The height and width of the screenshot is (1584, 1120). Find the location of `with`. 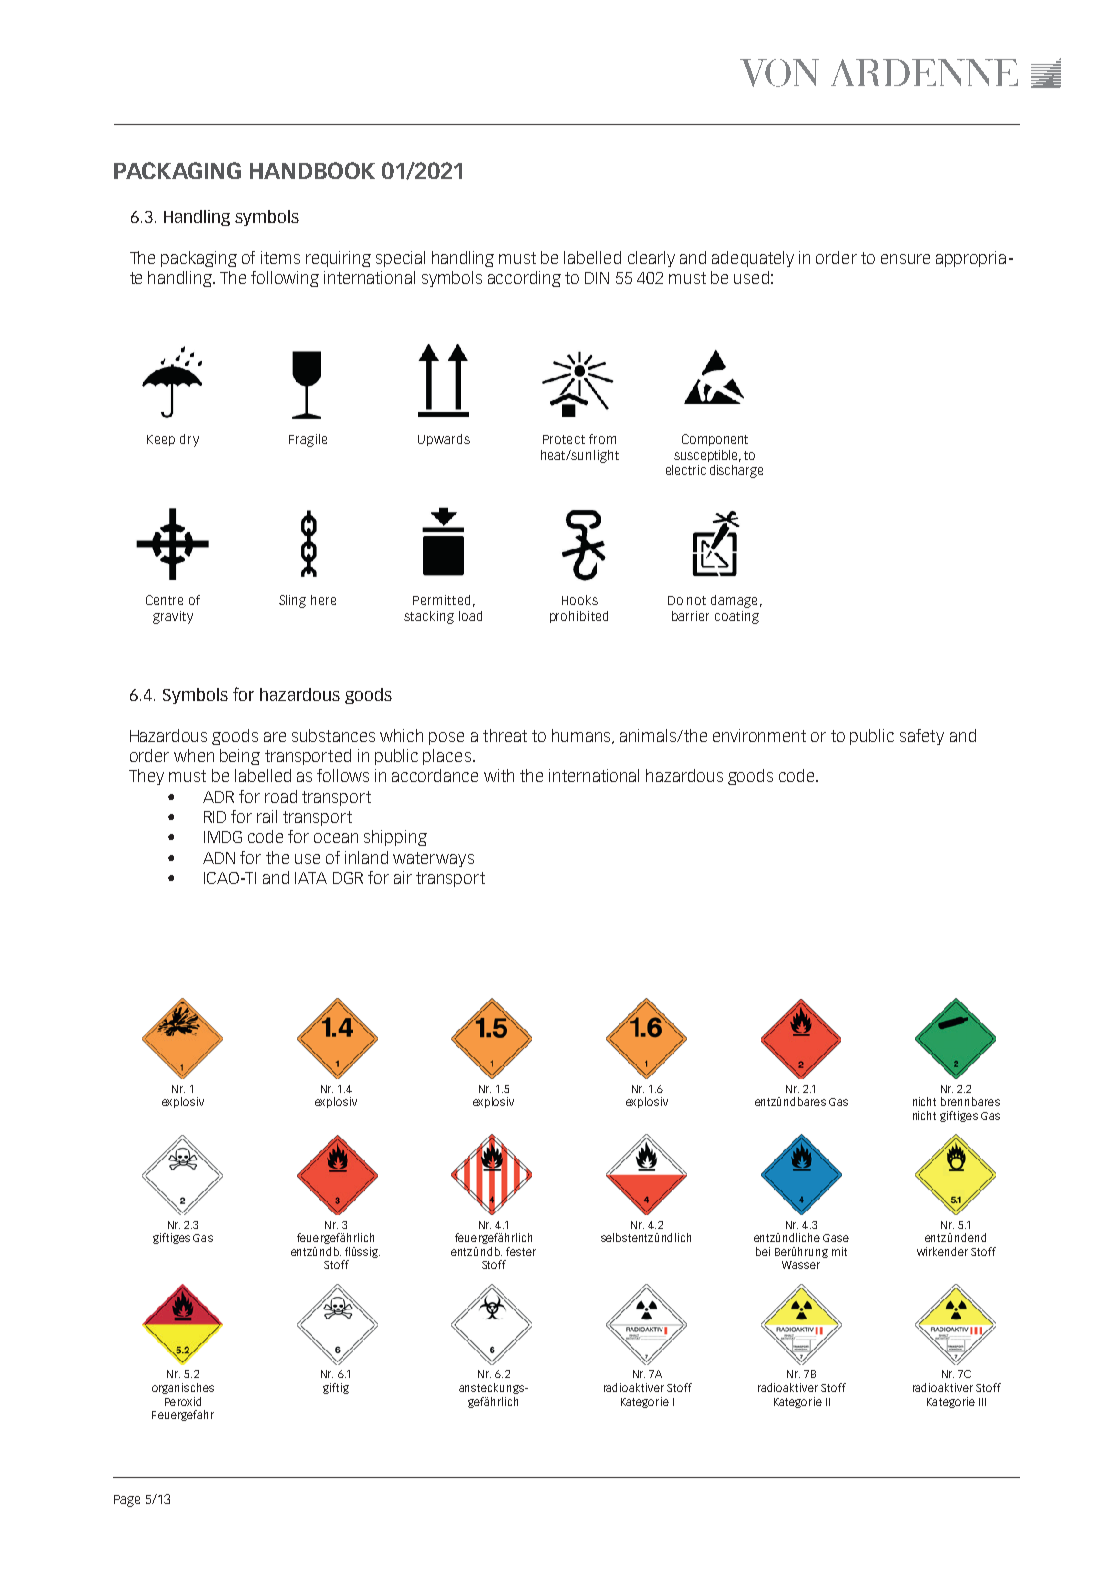

with is located at coordinates (499, 775).
